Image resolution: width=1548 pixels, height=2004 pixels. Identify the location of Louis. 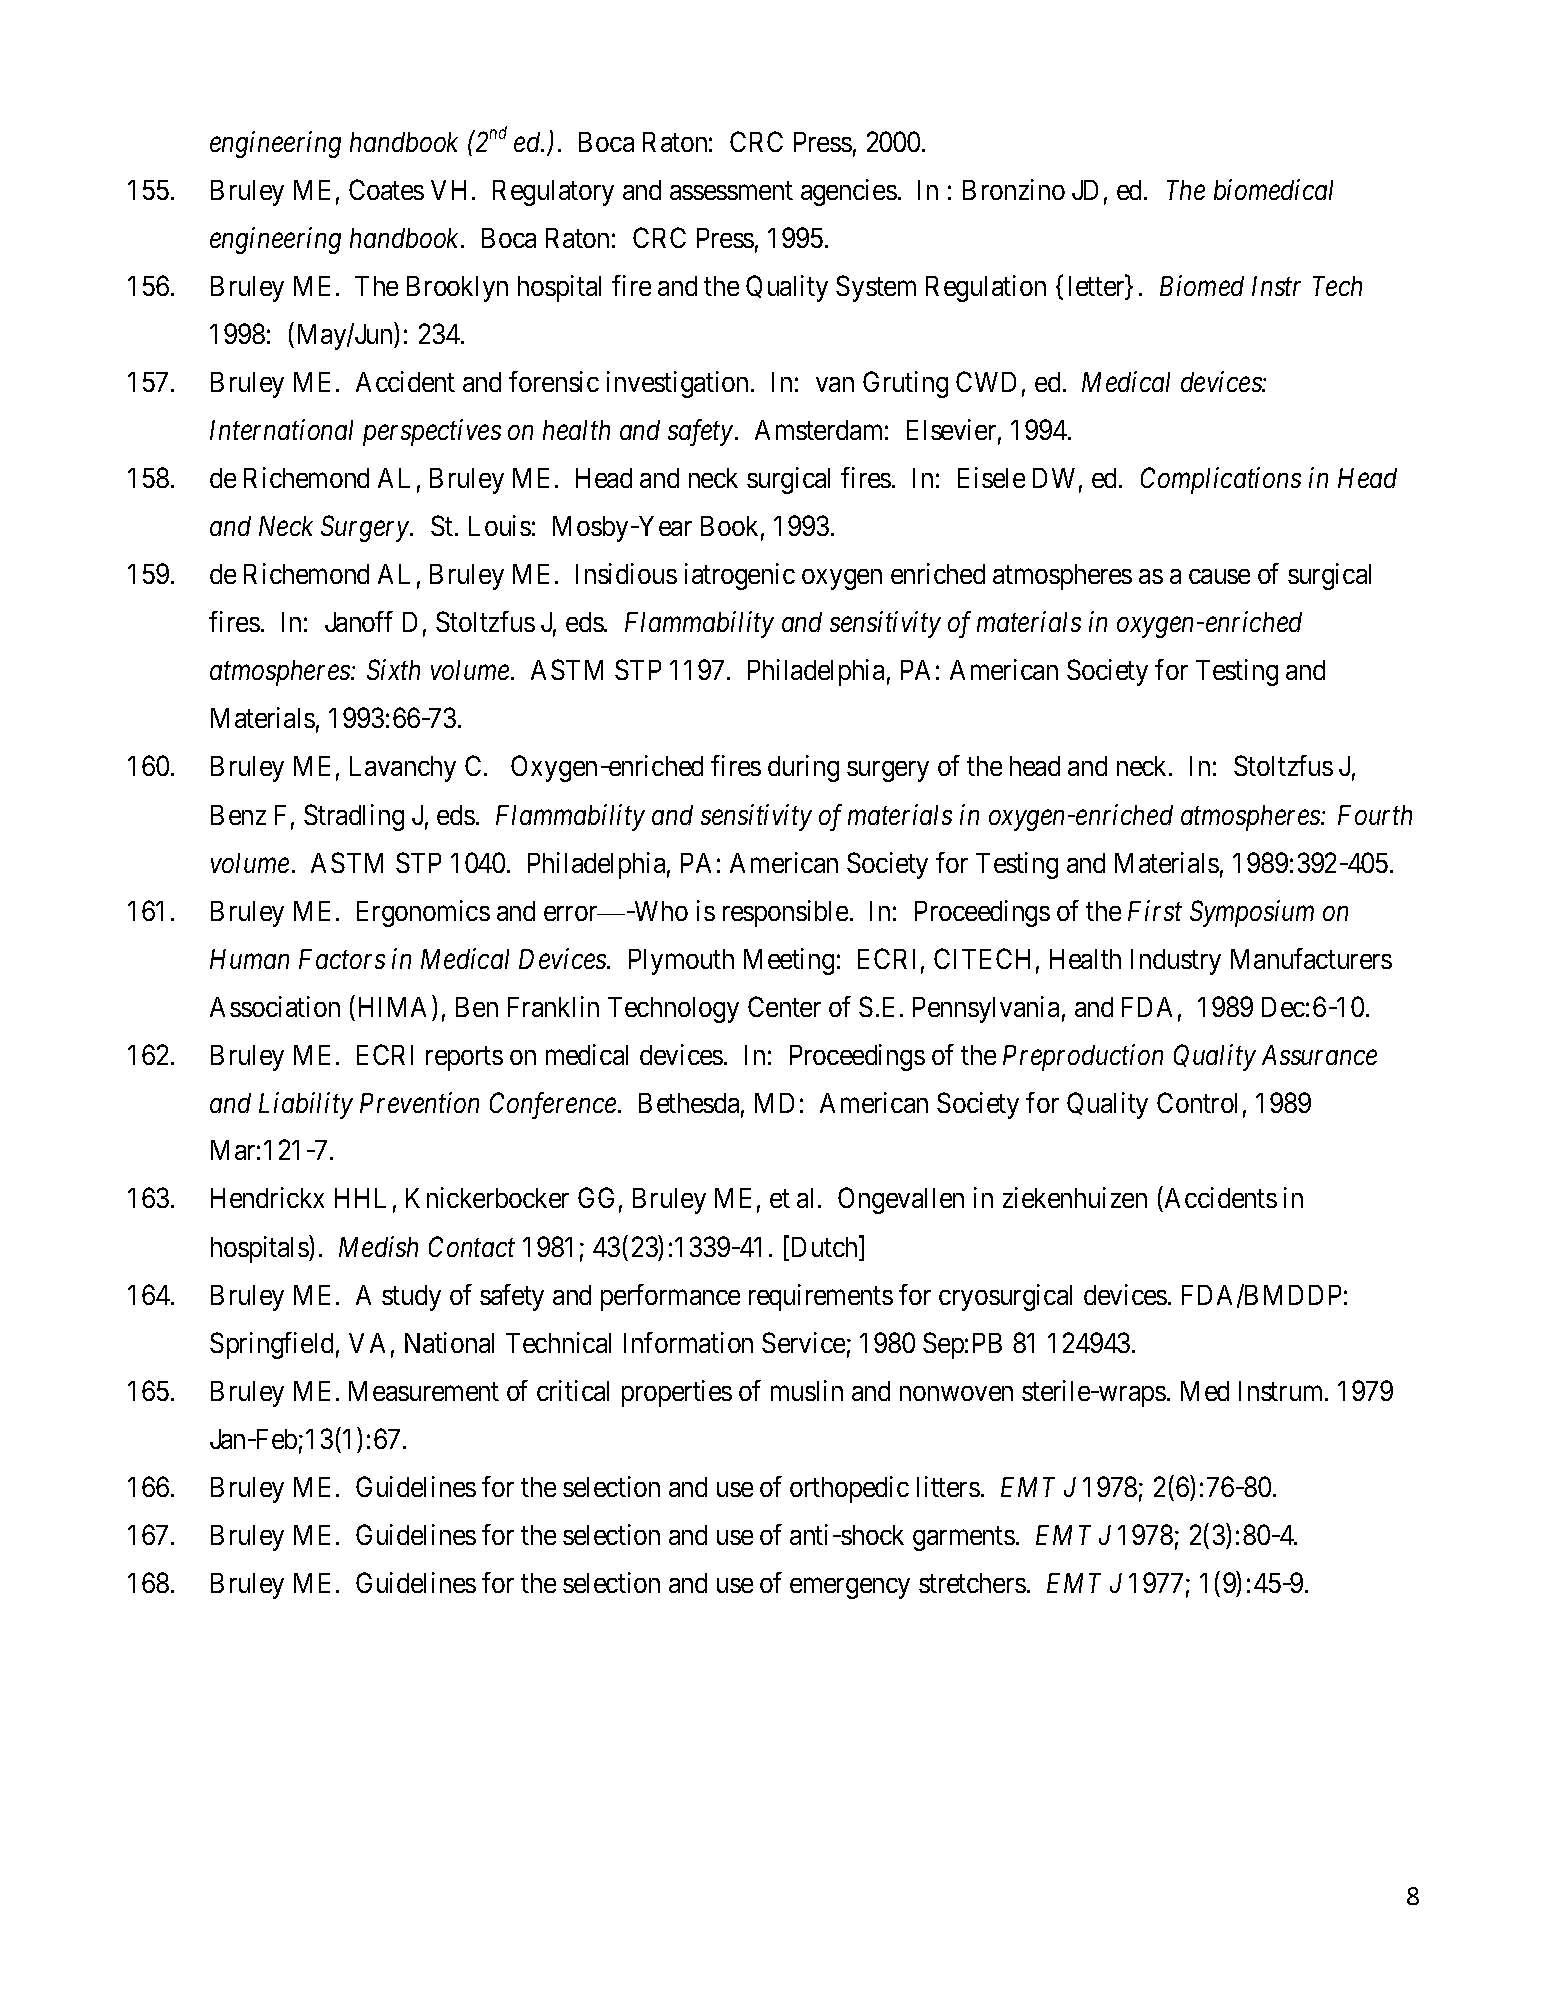
(500, 525).
